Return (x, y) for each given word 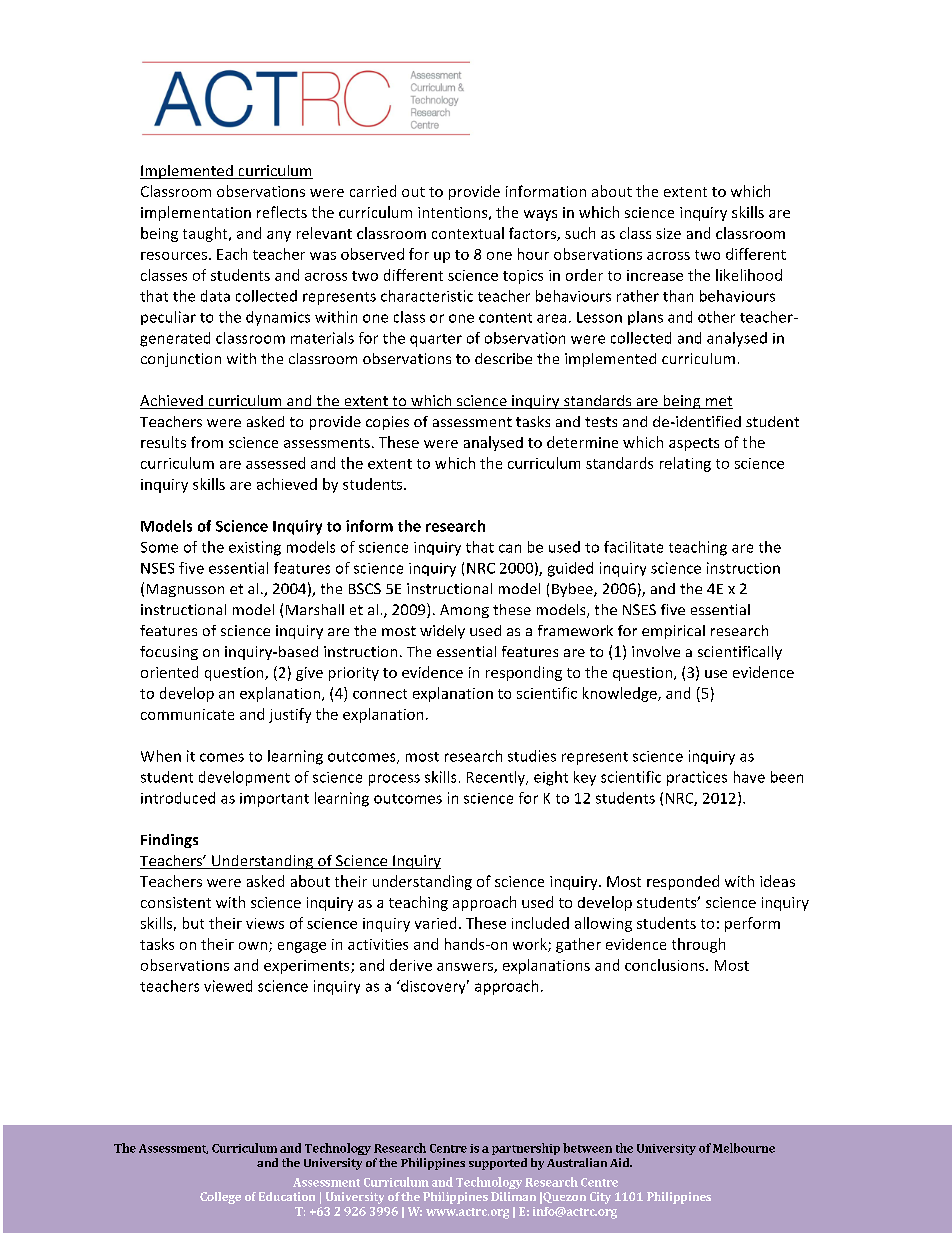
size (668, 233)
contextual (468, 233)
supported (498, 1164)
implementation (196, 213)
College (220, 1198)
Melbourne (744, 1148)
